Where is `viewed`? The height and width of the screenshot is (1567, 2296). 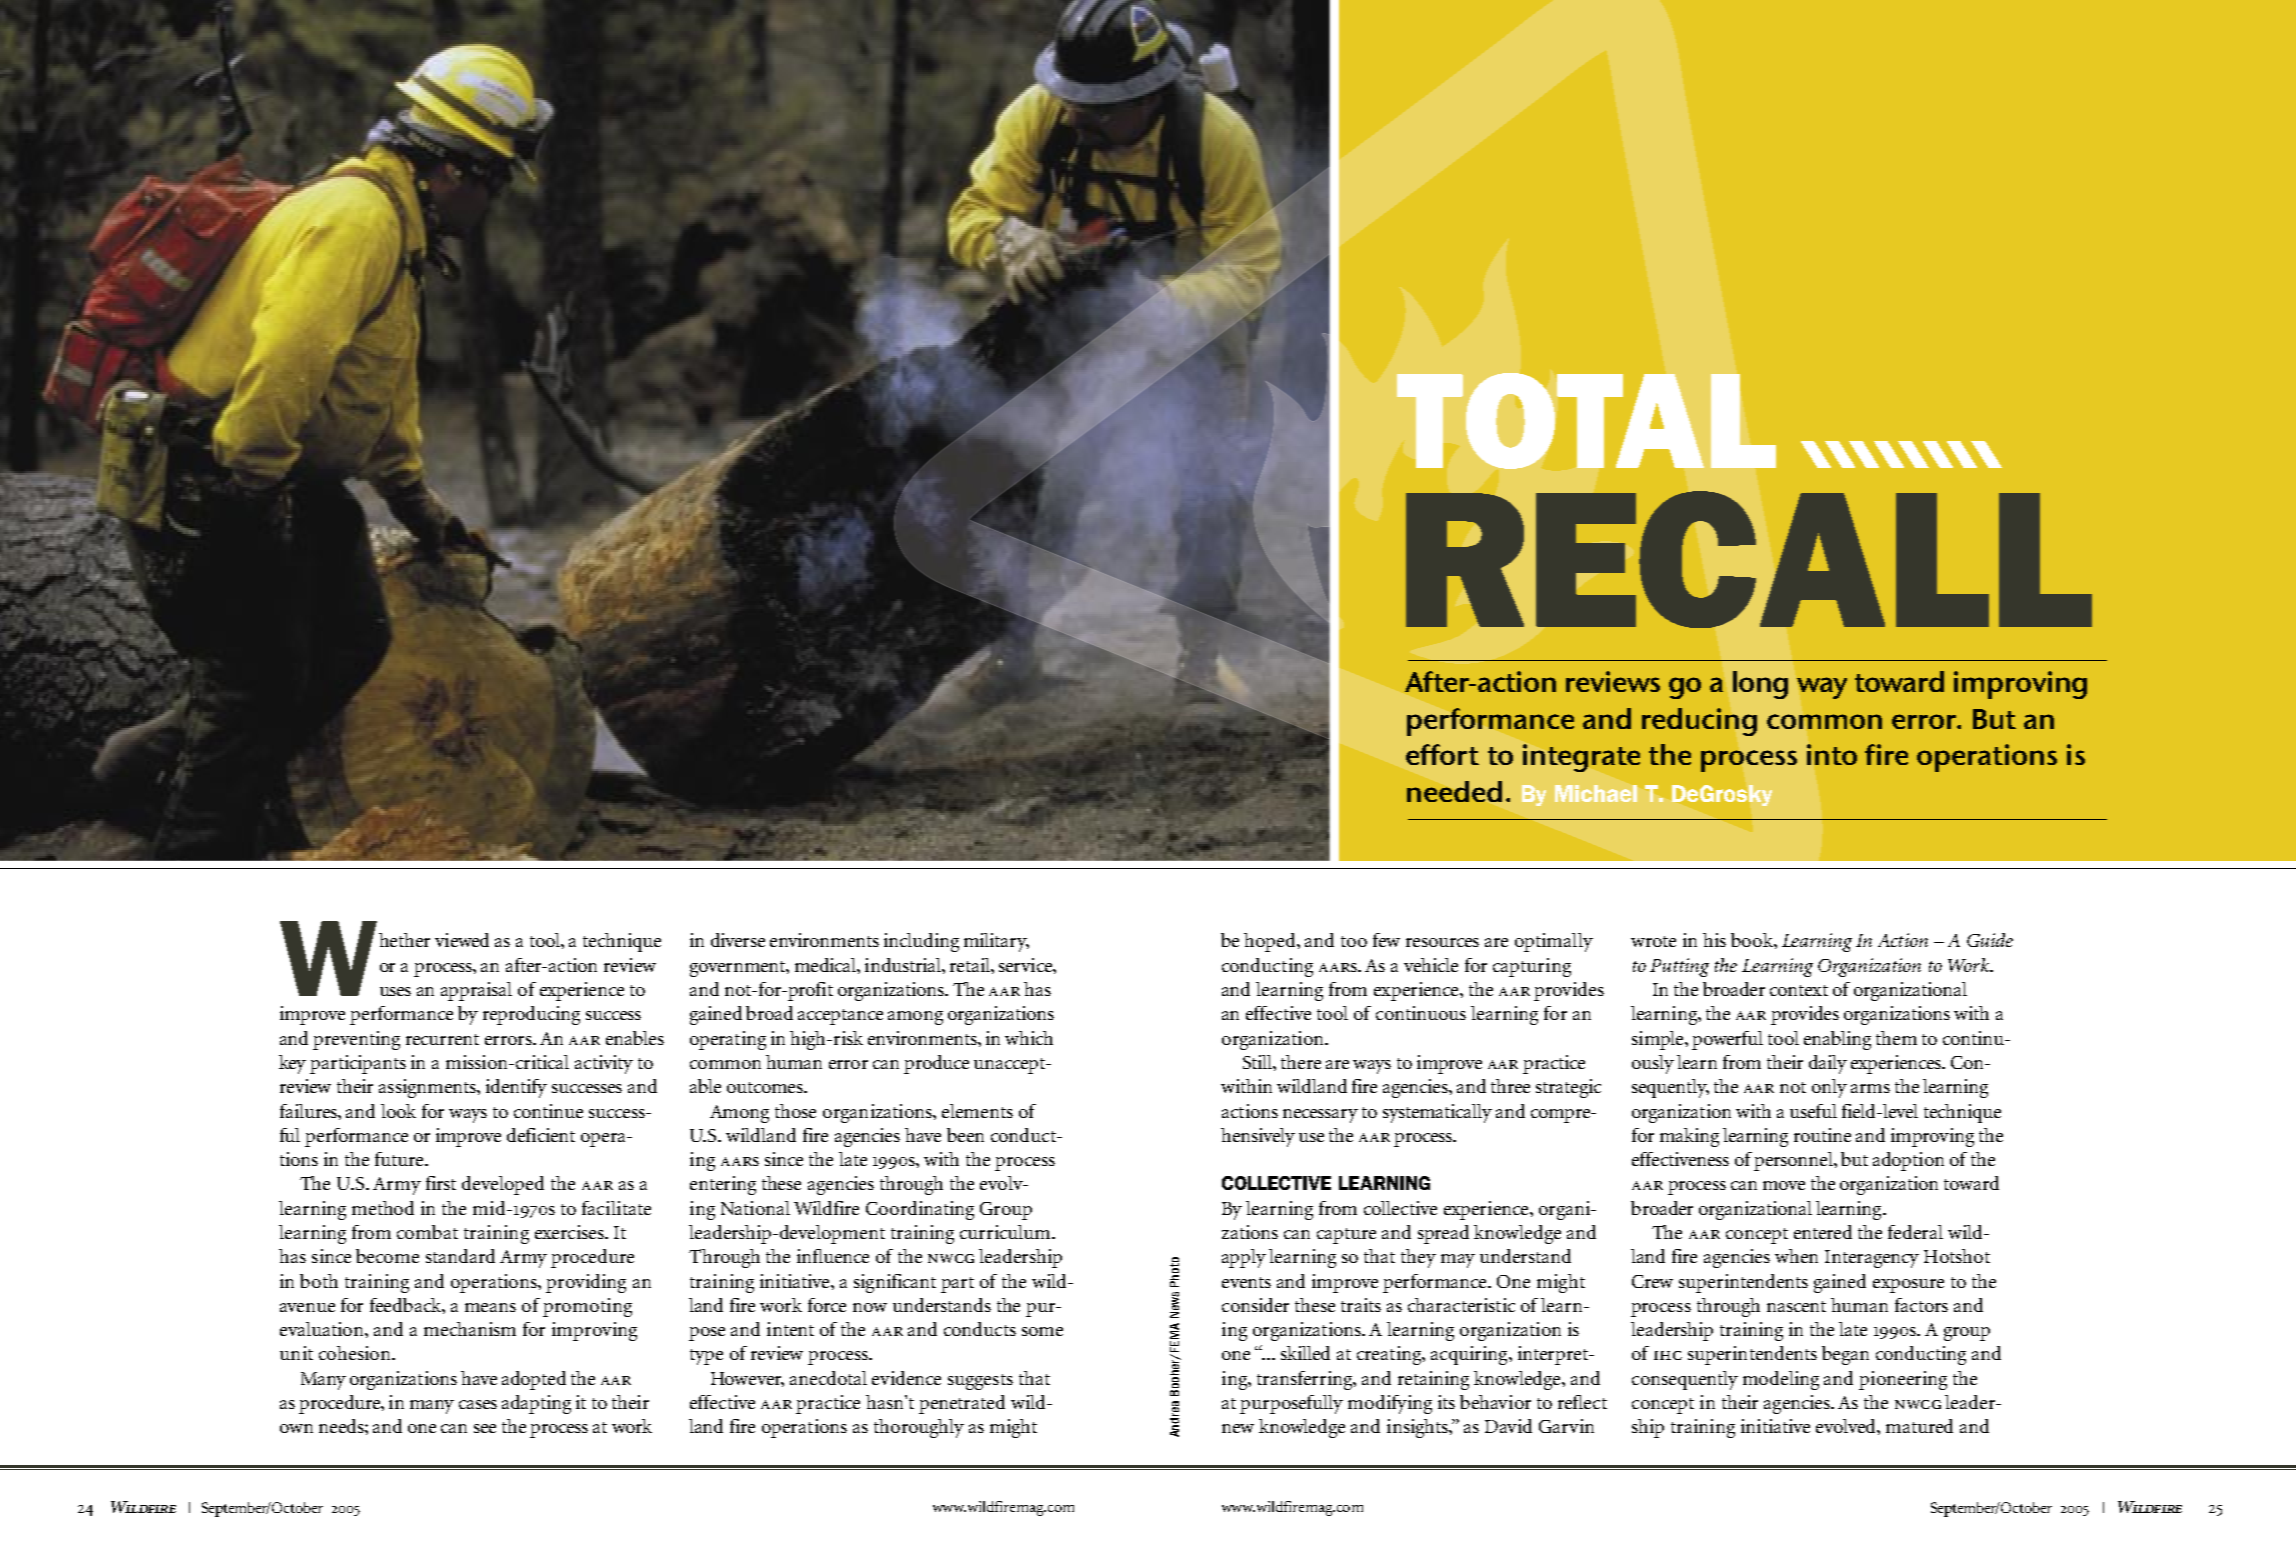
viewed is located at coordinates (462, 940).
